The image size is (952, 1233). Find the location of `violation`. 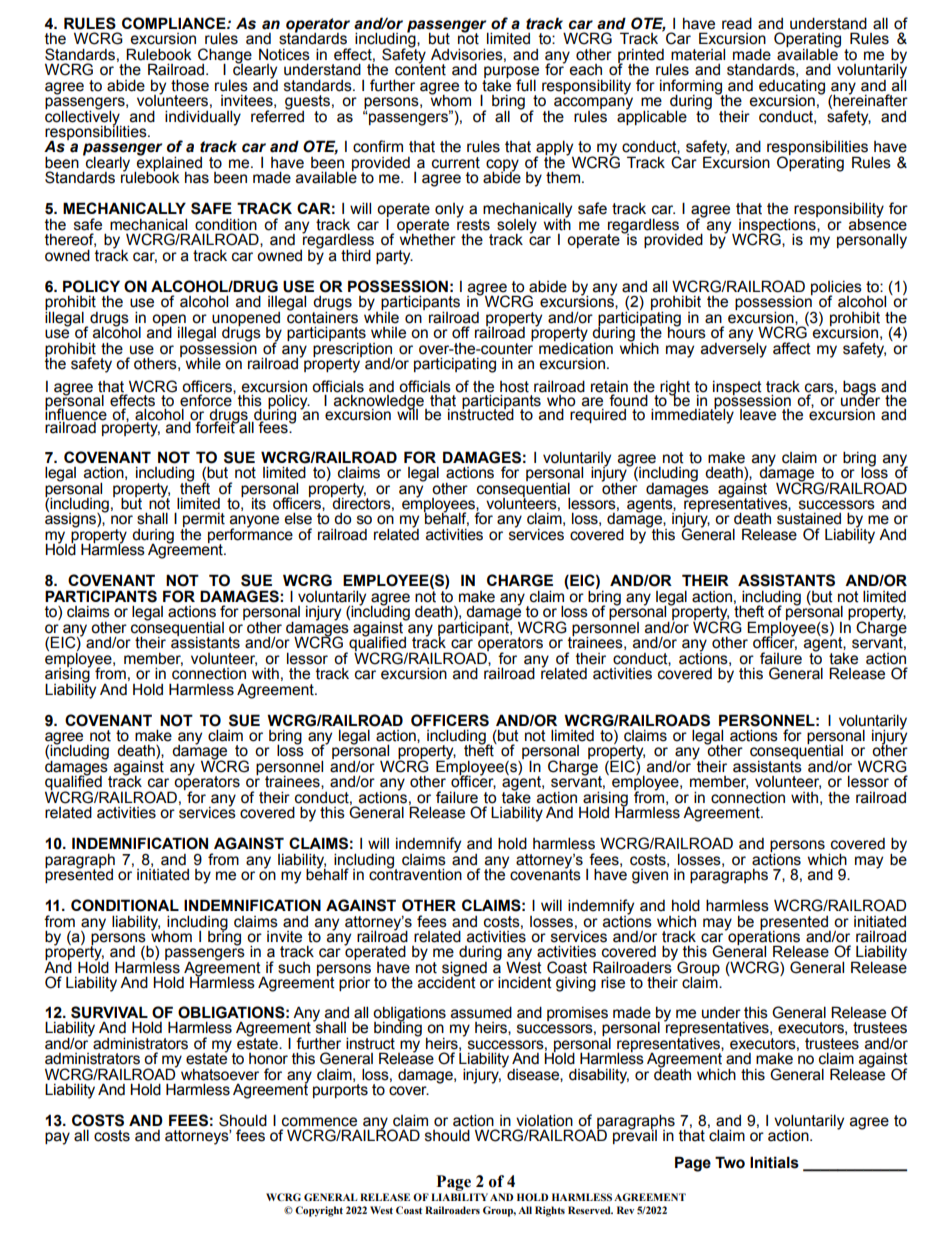

violation is located at coordinates (544, 1120).
